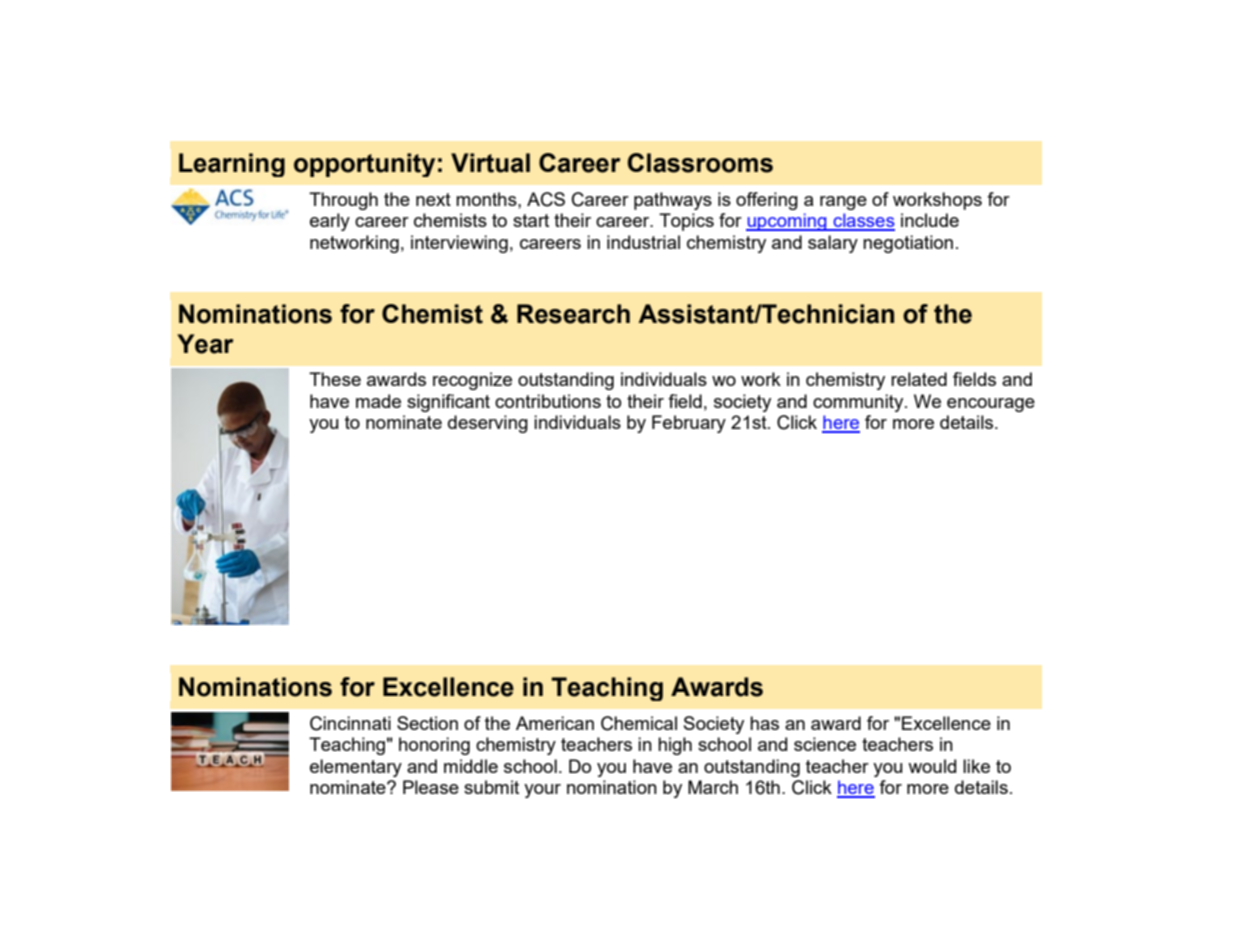  I want to click on related, so click(919, 379).
